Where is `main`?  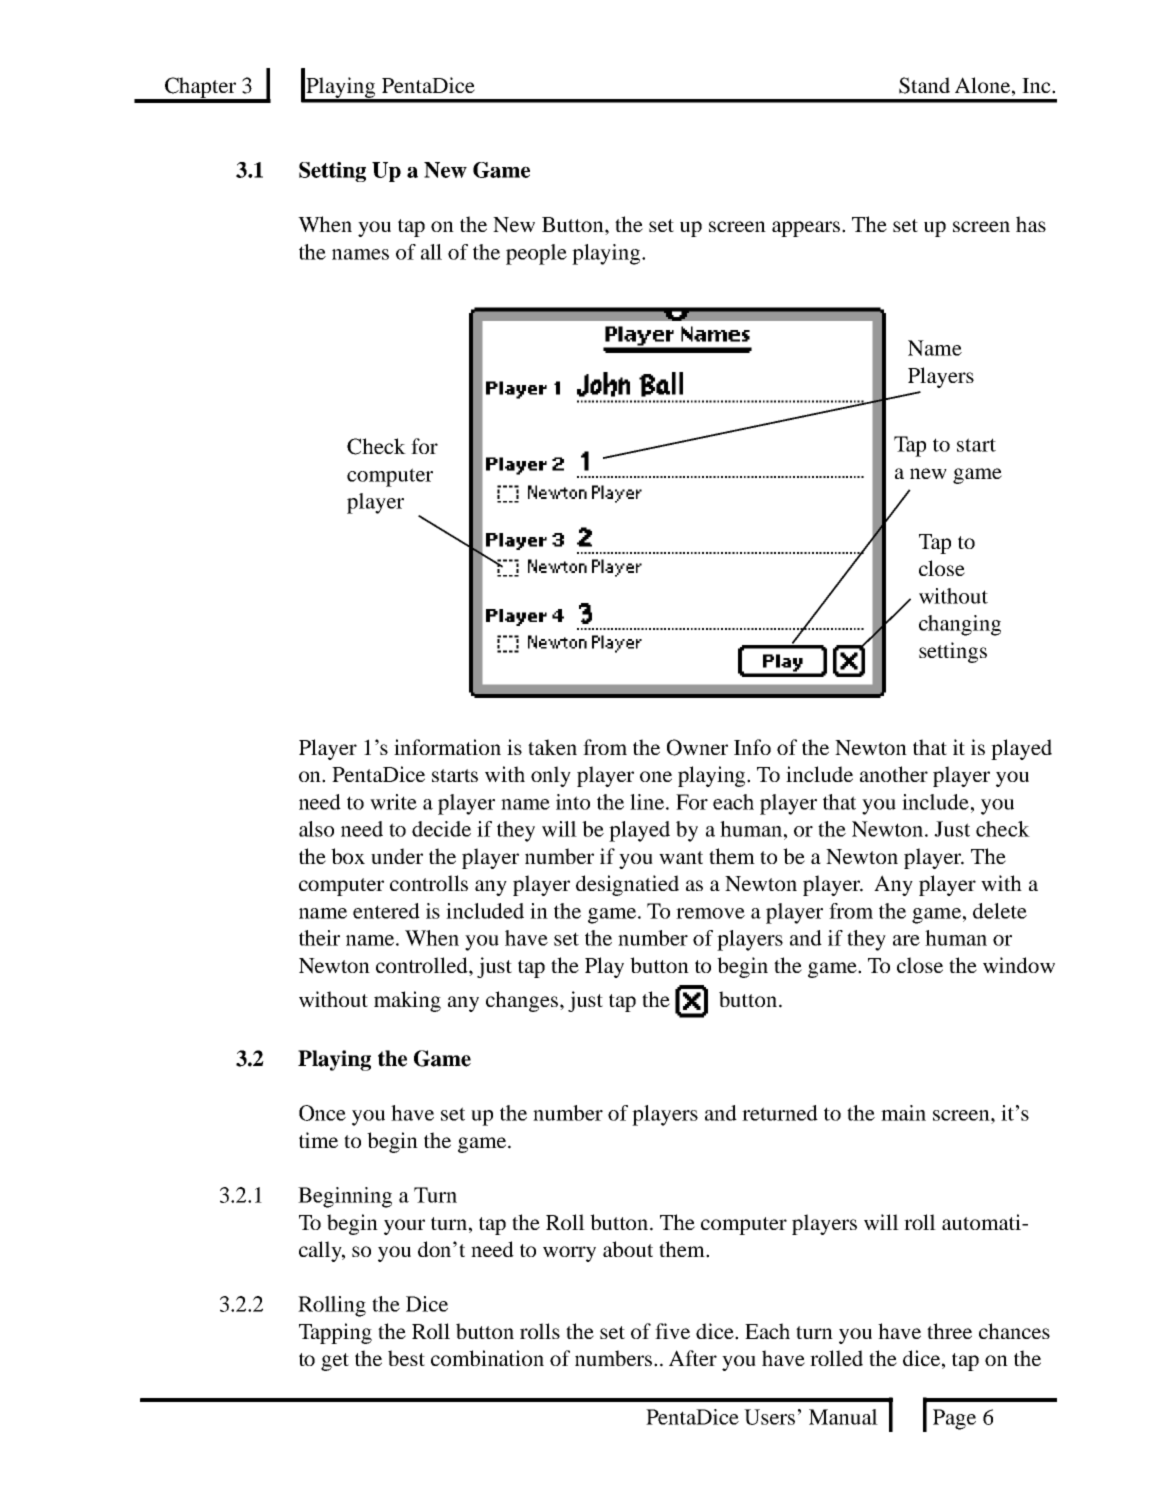
main is located at coordinates (903, 1113).
